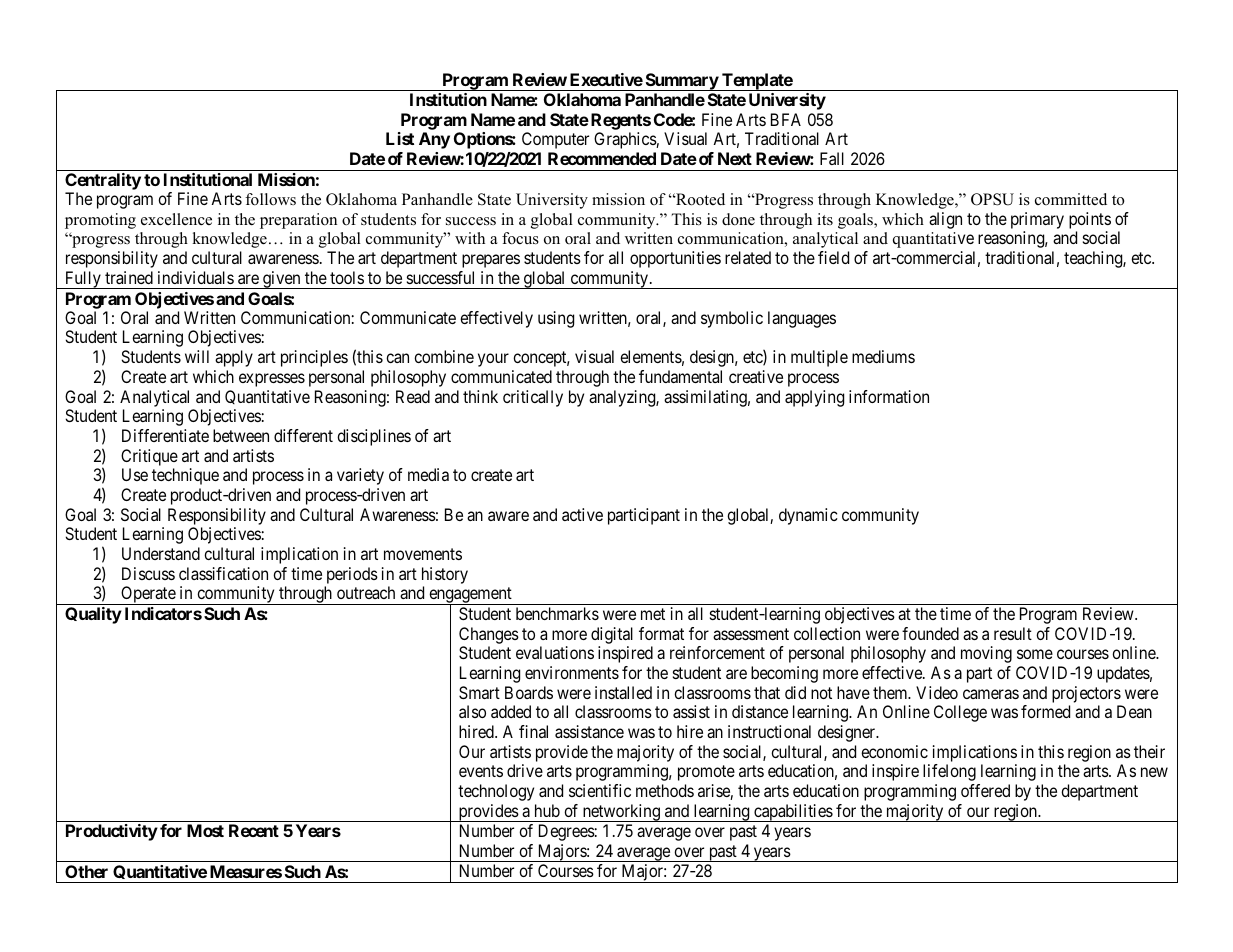 The height and width of the screenshot is (952, 1233). Describe the element at coordinates (400, 138) in the screenshot. I see `List` at that location.
